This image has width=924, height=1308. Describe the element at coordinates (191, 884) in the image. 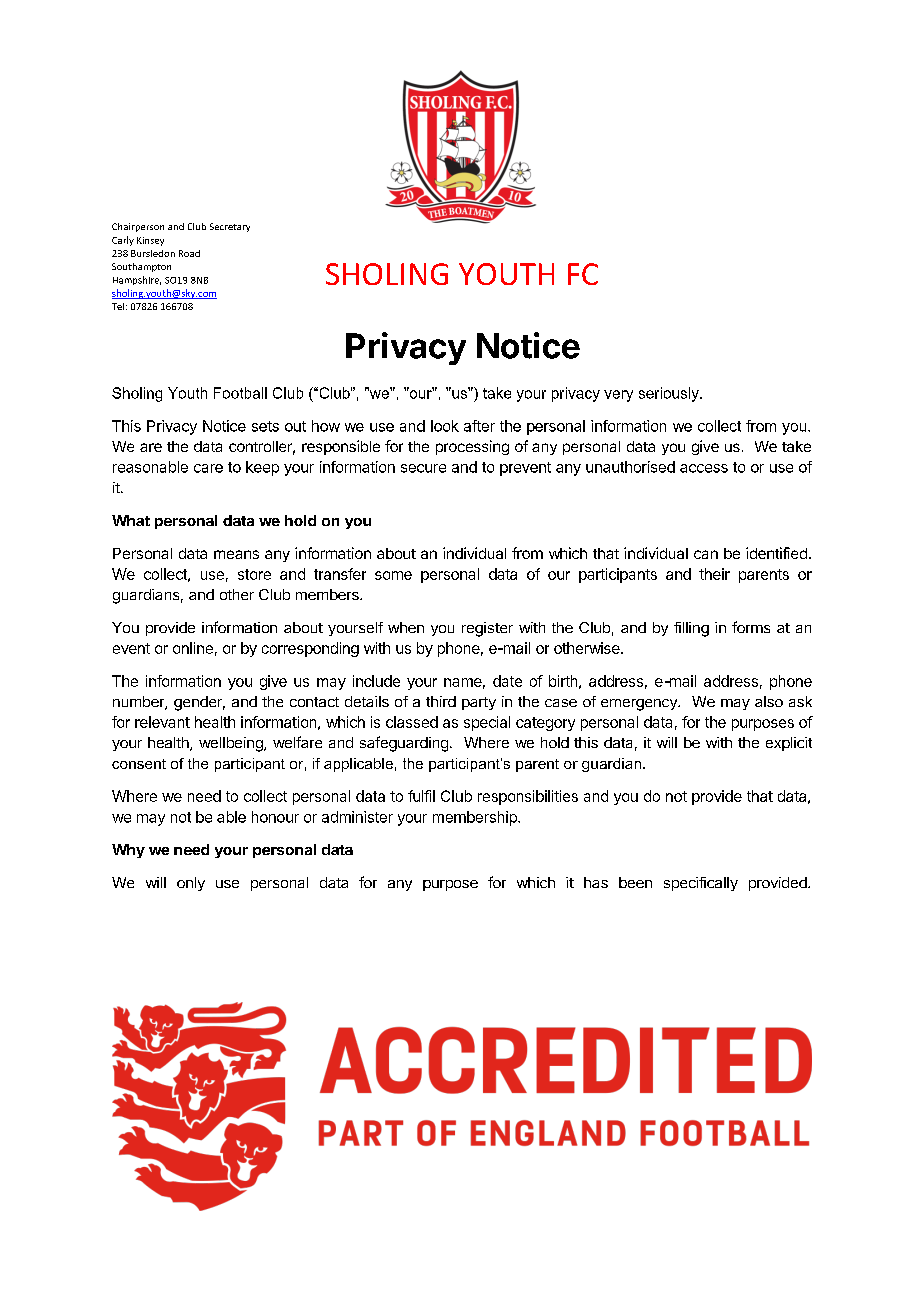

I see `only` at that location.
